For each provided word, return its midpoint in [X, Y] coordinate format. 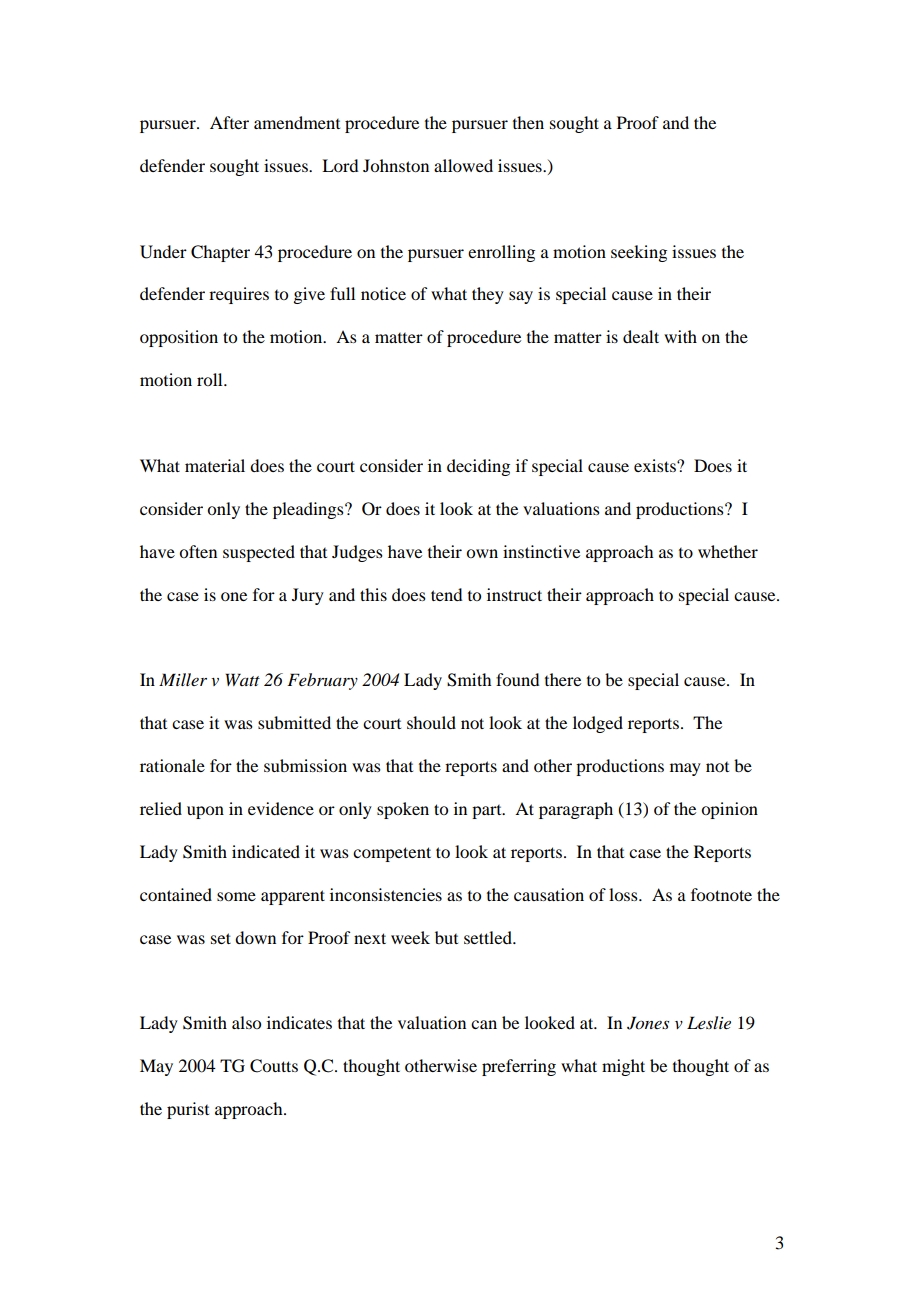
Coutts [274, 1066]
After [229, 122]
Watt [242, 679]
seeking [639, 253]
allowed [463, 165]
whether [728, 551]
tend [446, 594]
